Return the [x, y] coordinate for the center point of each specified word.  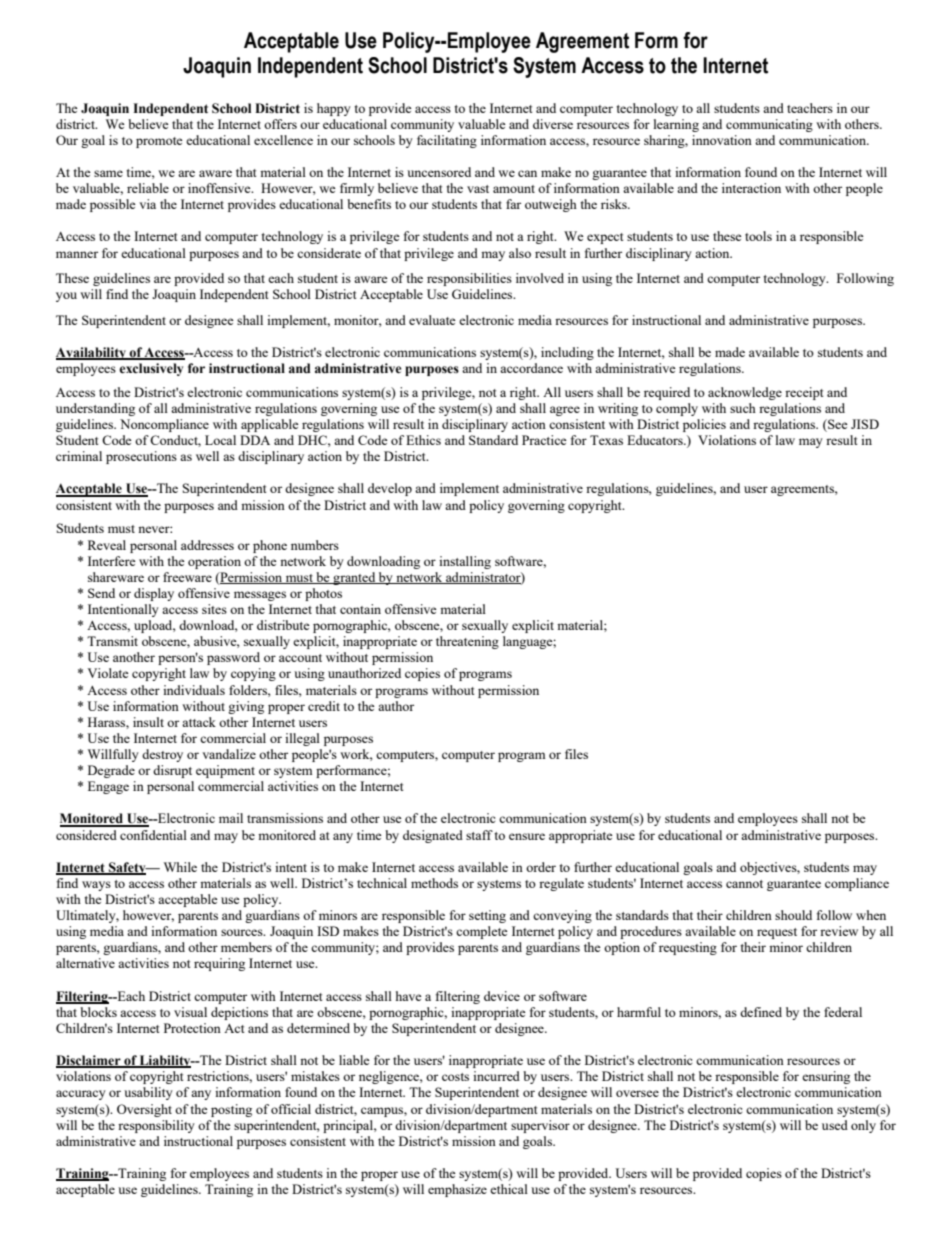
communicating [769, 125]
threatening [467, 642]
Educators [656, 440]
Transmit [112, 641]
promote [159, 142]
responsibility [156, 1126]
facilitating [447, 141]
